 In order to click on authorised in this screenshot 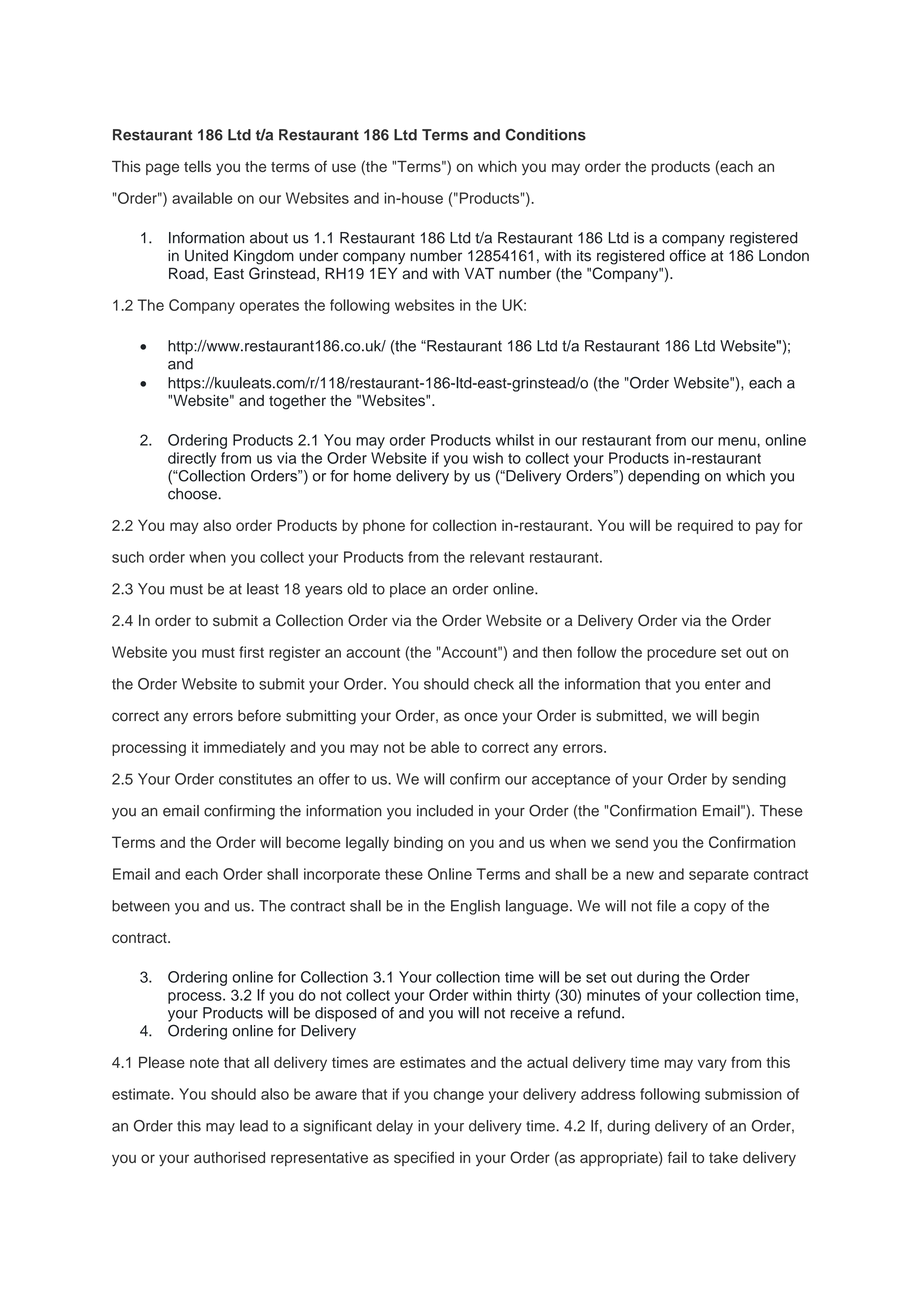, I will do `click(229, 1157)`.
